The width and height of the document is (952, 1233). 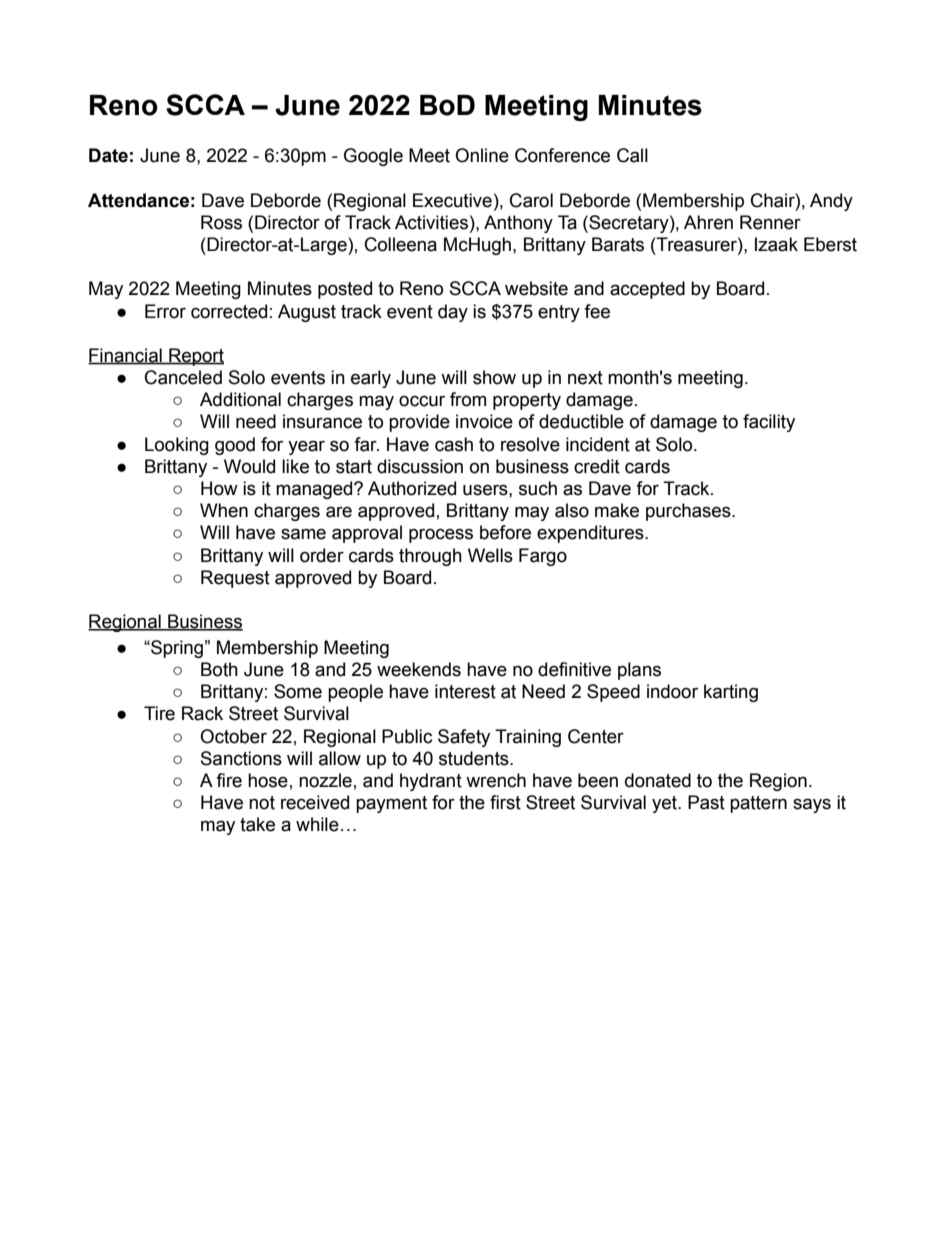 What do you see at coordinates (505, 802) in the document?
I see `first` at bounding box center [505, 802].
